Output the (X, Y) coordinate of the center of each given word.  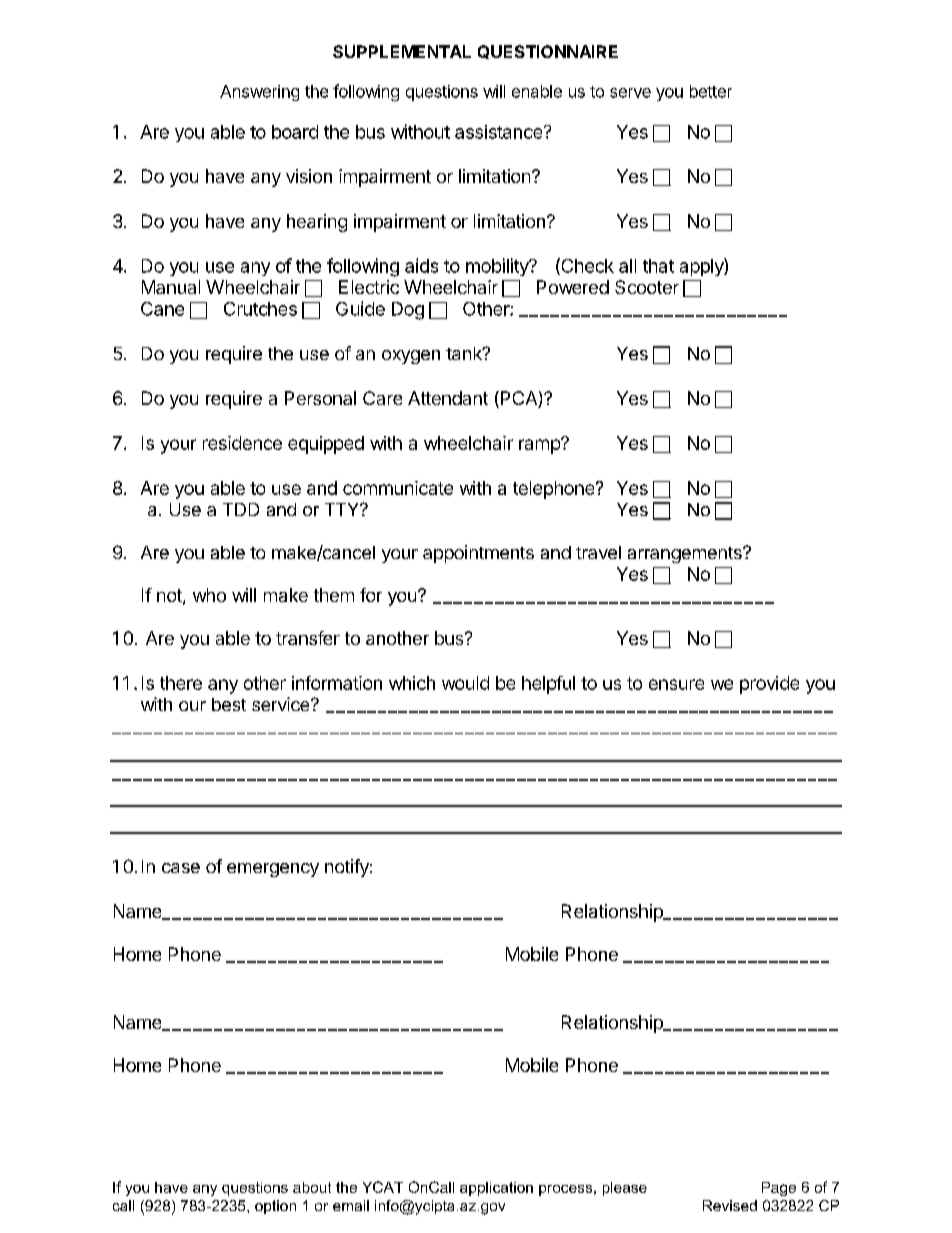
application (496, 1189)
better (711, 91)
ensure (676, 684)
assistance (498, 132)
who (209, 595)
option (275, 1207)
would (465, 683)
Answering (259, 93)
